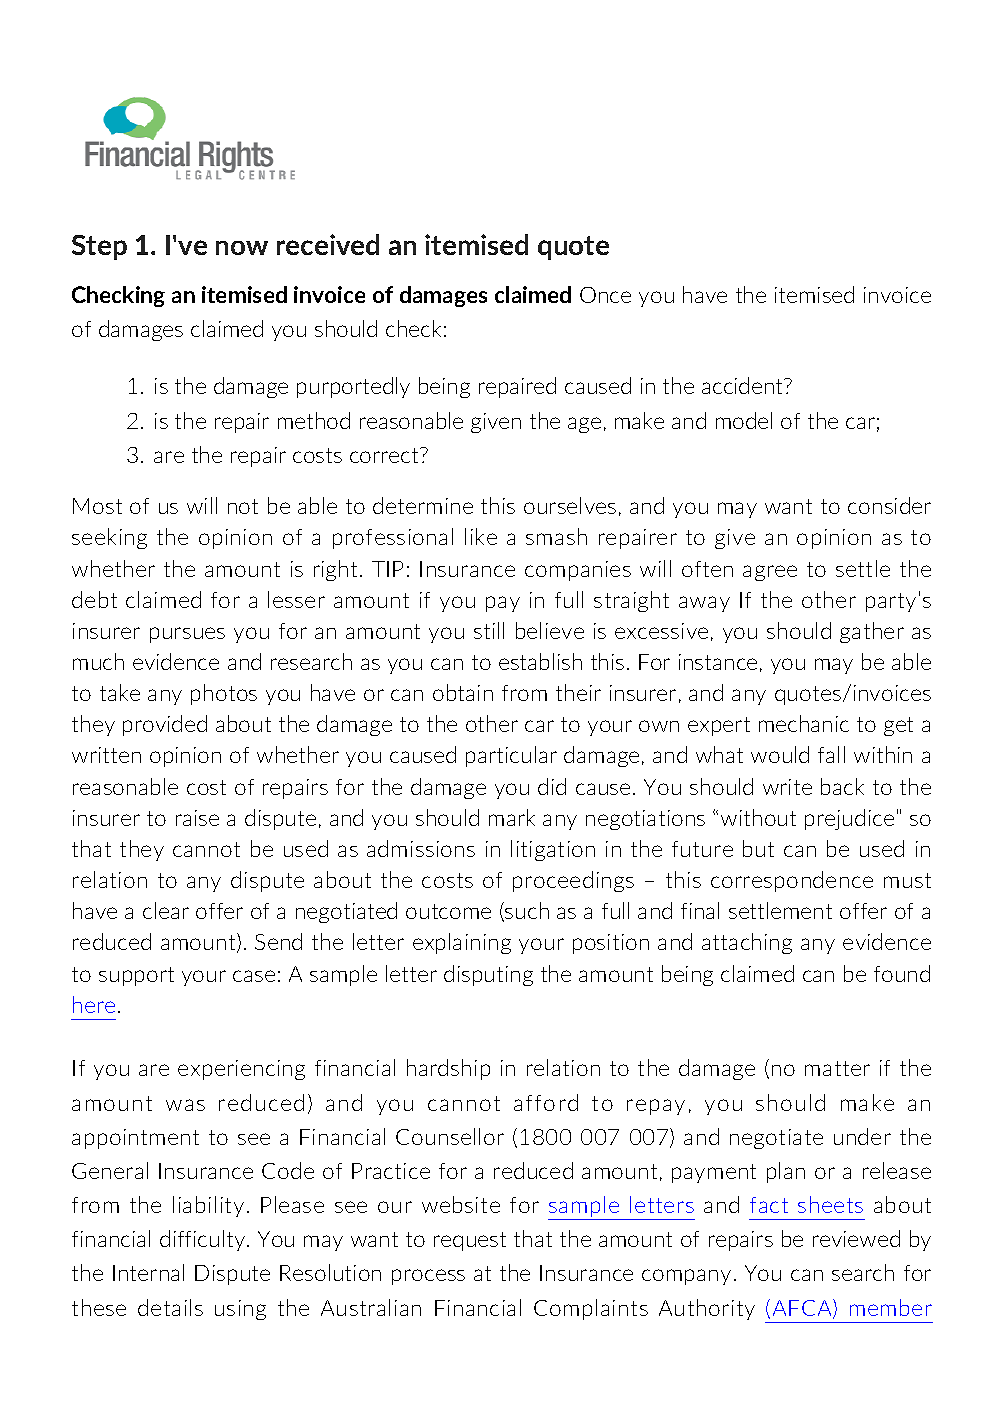 The image size is (1004, 1420). Describe the element at coordinates (242, 248) in the image. I see `now` at that location.
